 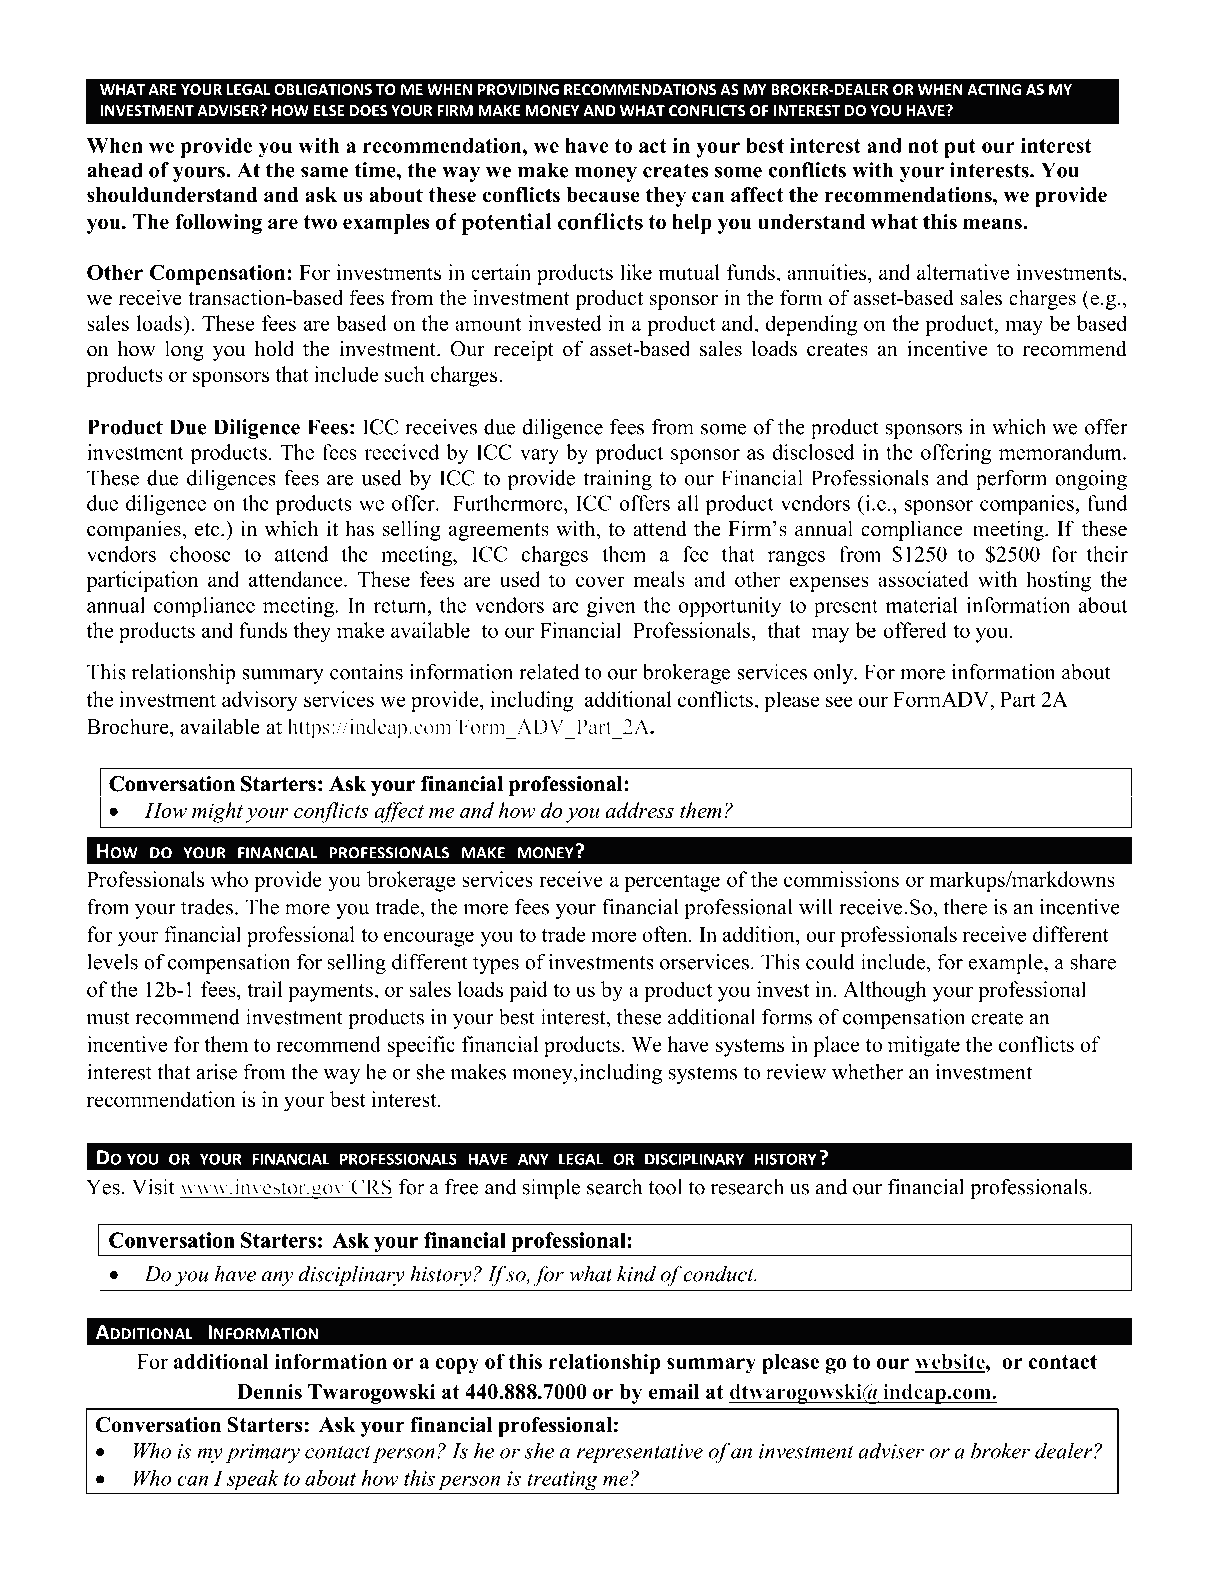 I want to click on put, so click(x=960, y=148).
